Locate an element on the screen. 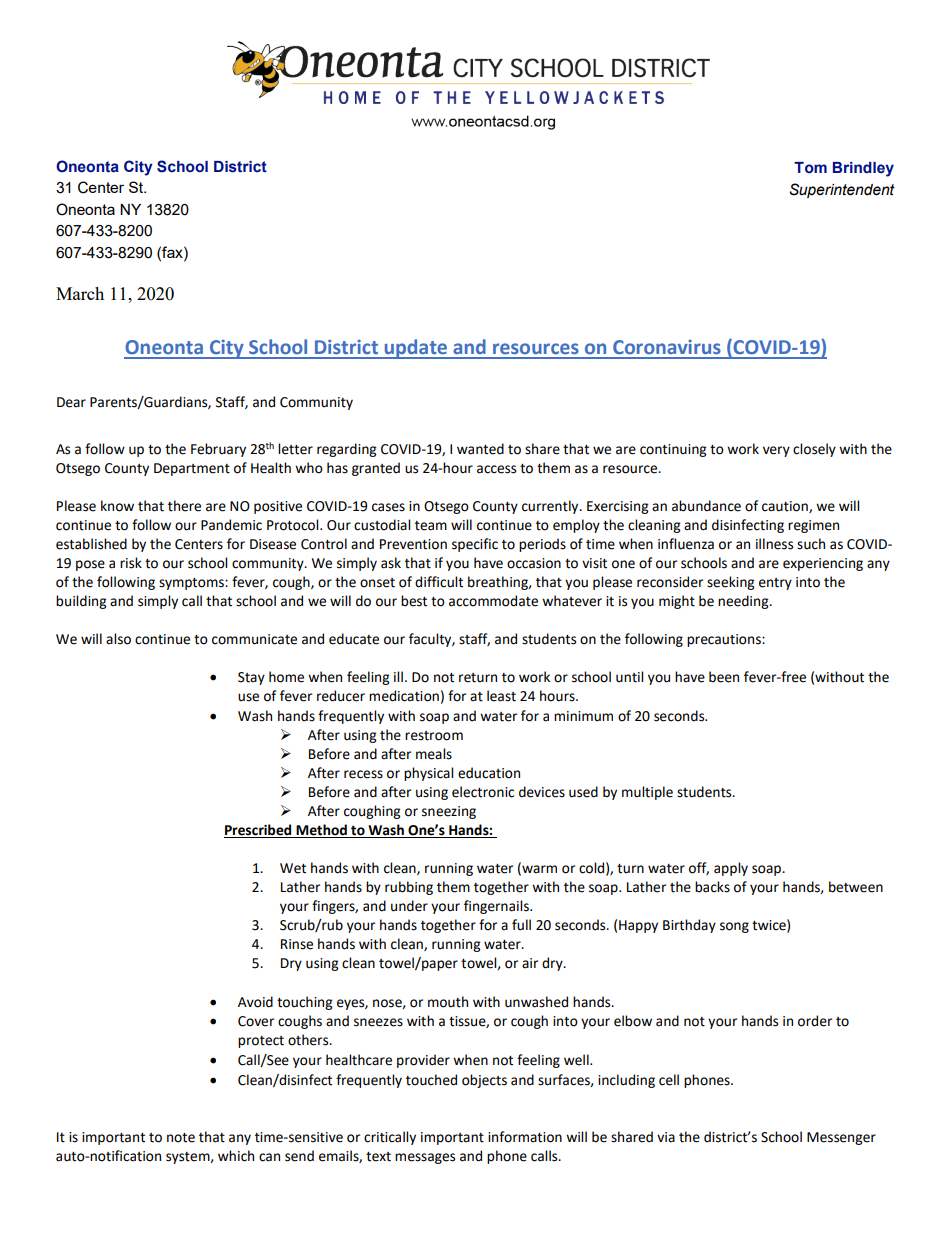 This screenshot has height=1233, width=952. Prescribed is located at coordinates (259, 831).
